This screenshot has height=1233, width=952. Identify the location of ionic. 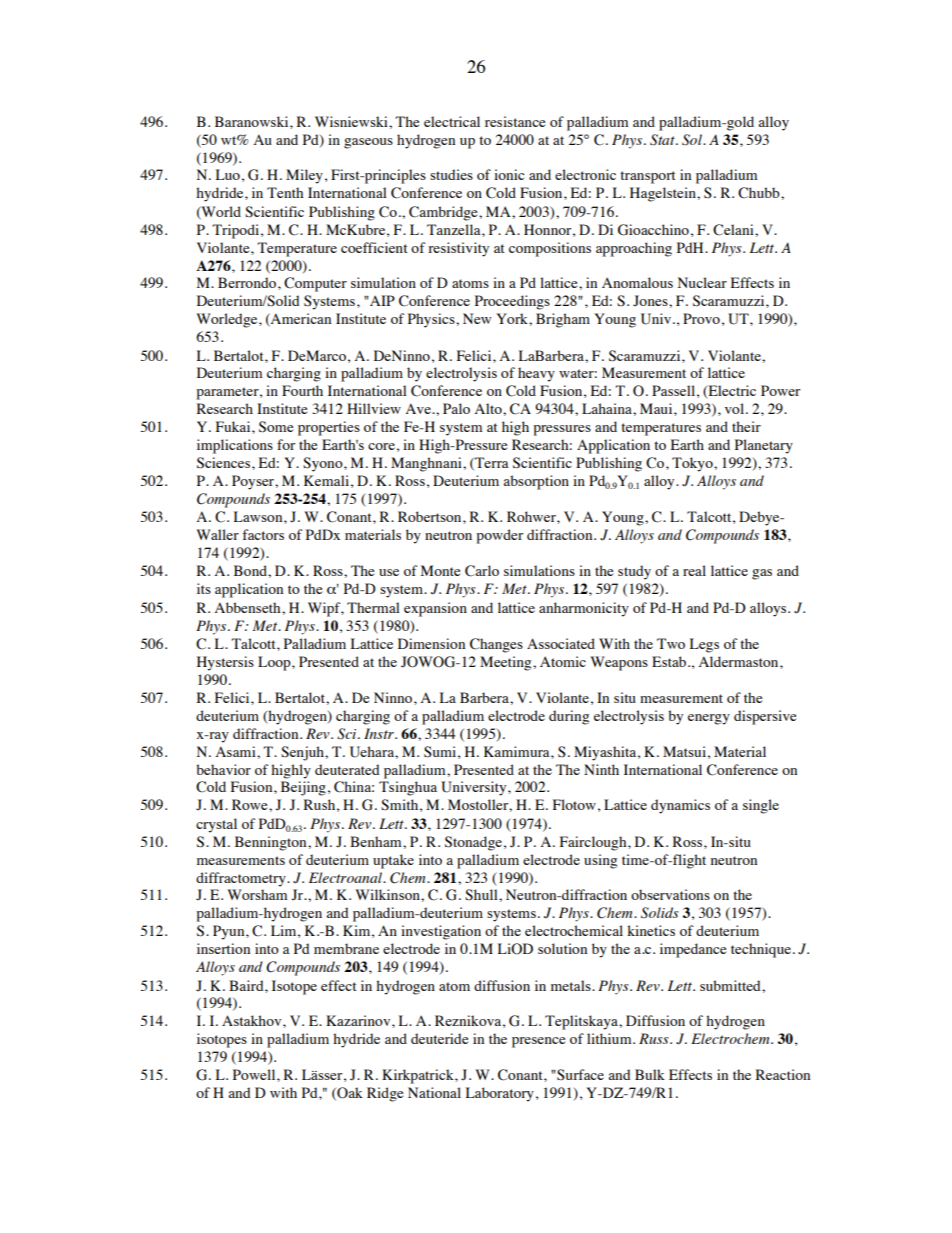
(509, 174).
